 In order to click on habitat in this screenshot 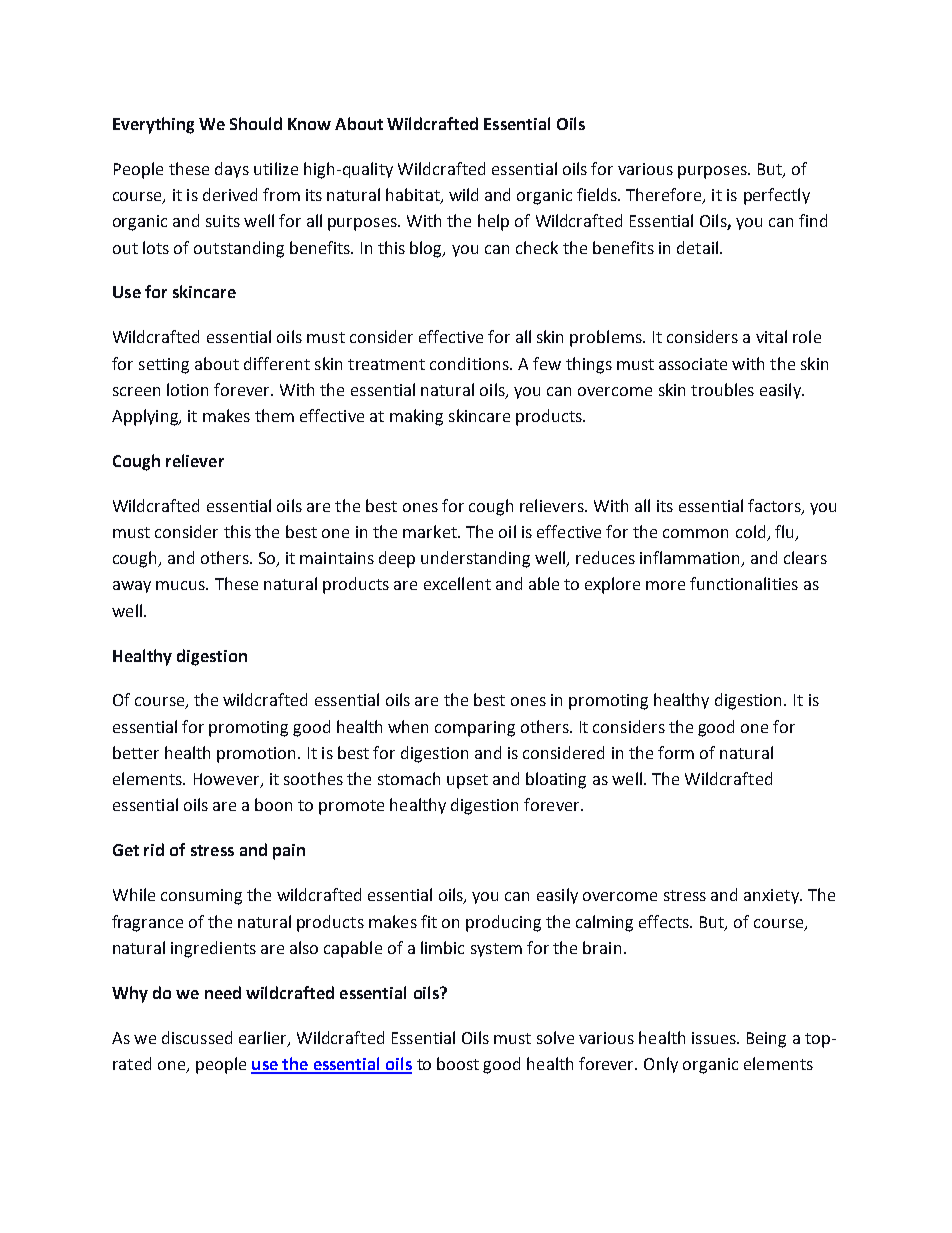, I will do `click(414, 196)`.
